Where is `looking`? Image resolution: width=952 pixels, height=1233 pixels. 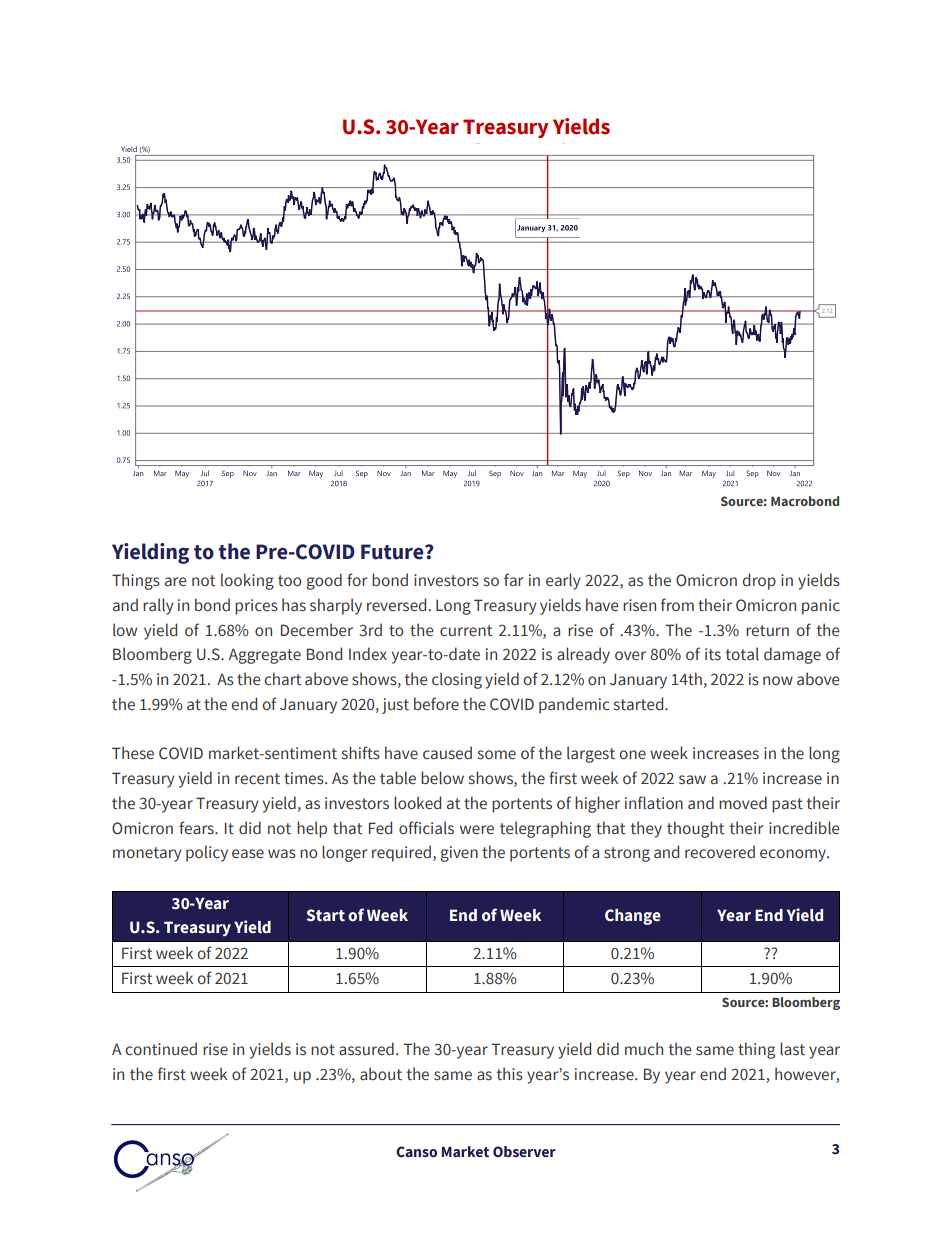
looking is located at coordinates (247, 581).
